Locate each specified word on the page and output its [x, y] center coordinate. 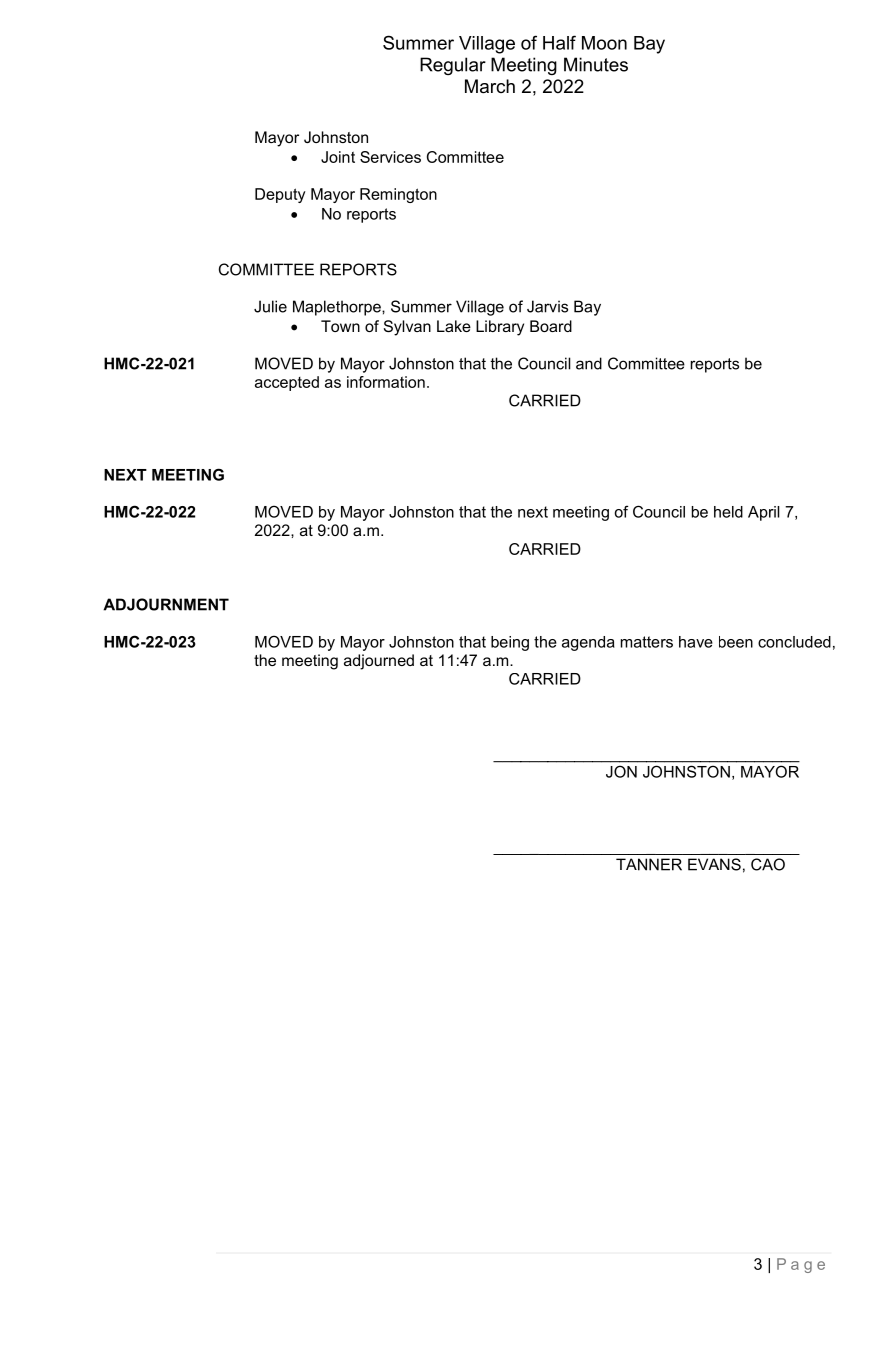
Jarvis [547, 306]
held [728, 512]
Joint [338, 157]
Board [551, 326]
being [510, 643]
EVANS [714, 864]
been [736, 642]
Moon [604, 43]
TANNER [649, 864]
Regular [453, 66]
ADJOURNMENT [166, 604]
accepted [287, 383]
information [386, 382]
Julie [270, 306]
